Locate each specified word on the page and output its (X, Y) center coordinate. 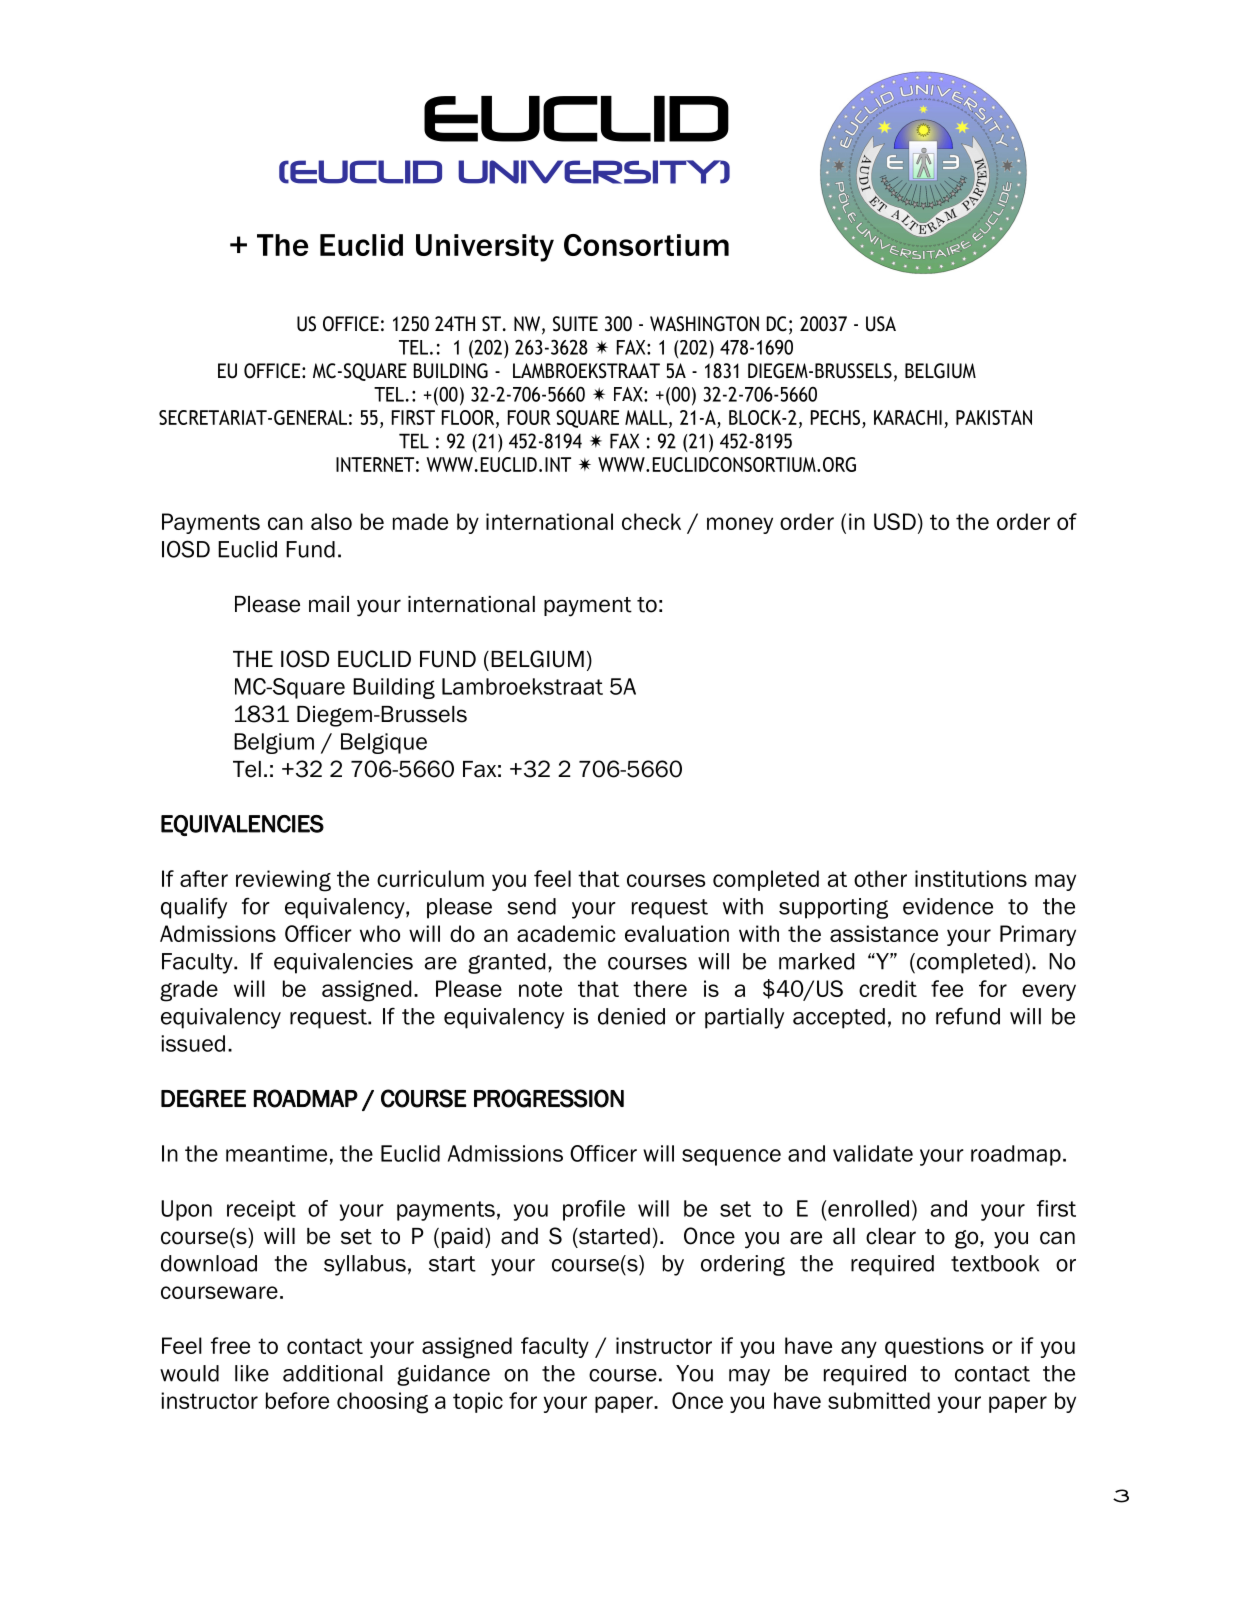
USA (881, 324)
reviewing (283, 881)
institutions (971, 878)
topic (478, 1402)
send (531, 906)
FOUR (529, 417)
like (252, 1373)
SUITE (575, 324)
